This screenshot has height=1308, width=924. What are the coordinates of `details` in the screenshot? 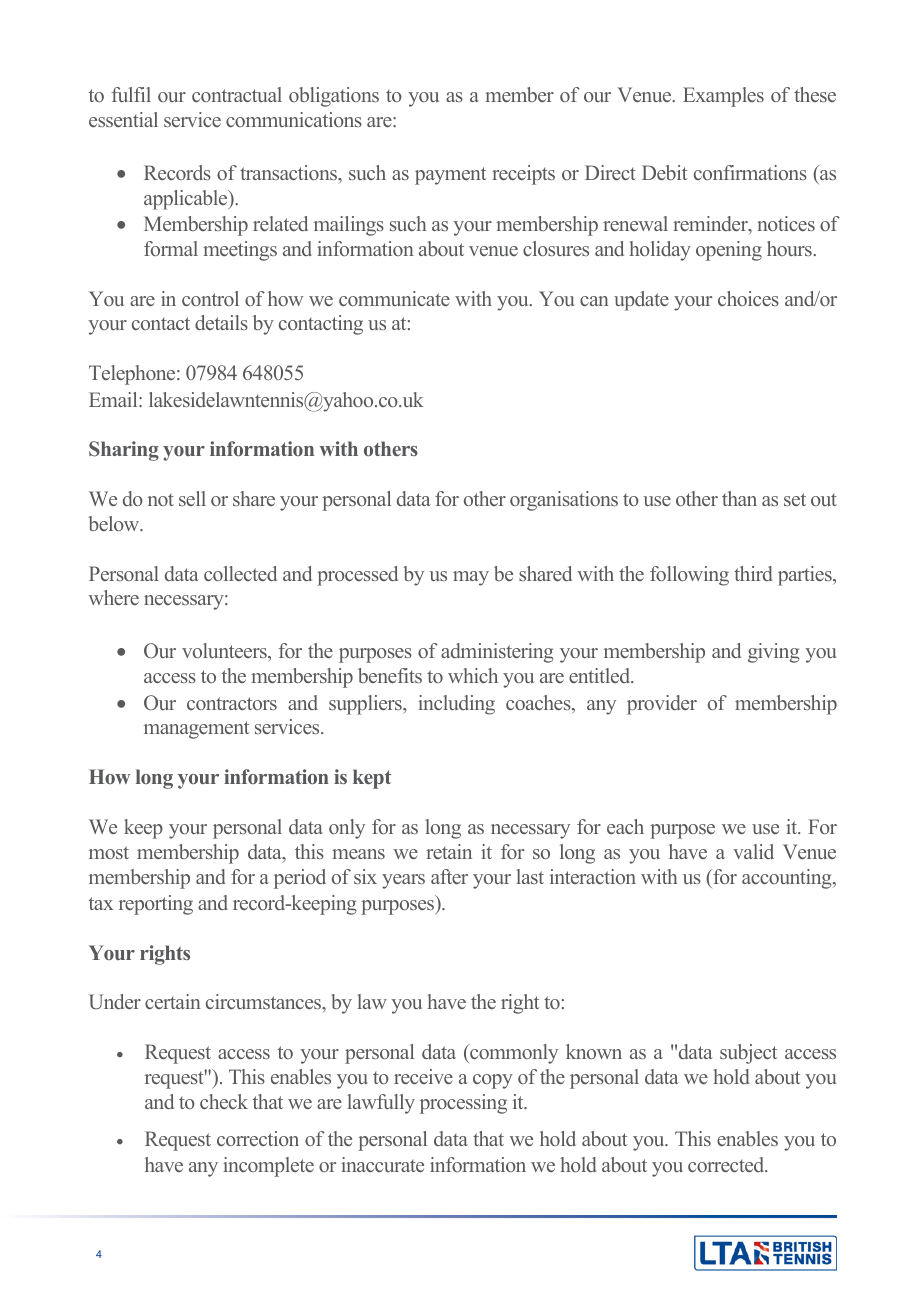 It's located at (221, 322).
